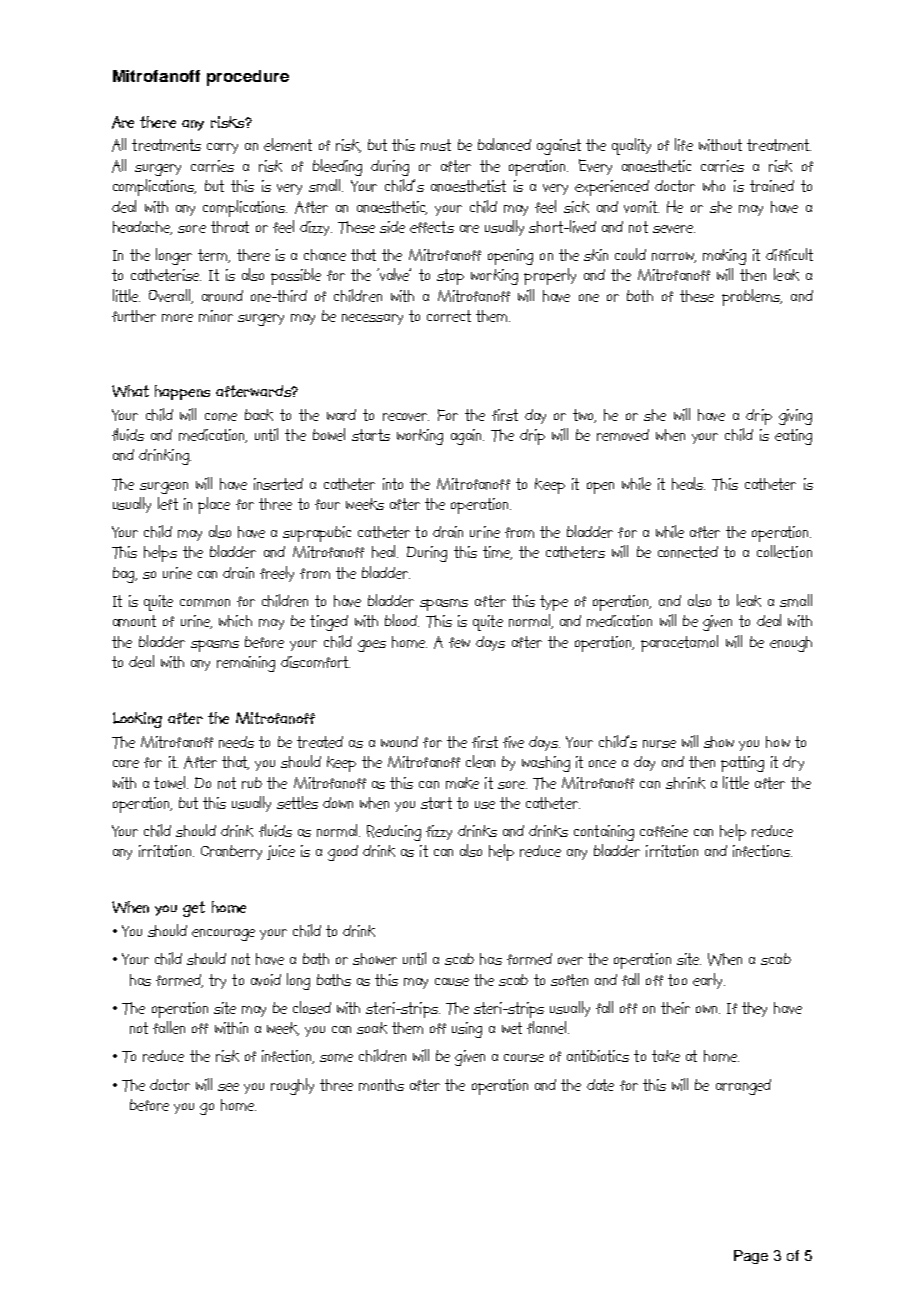  What do you see at coordinates (228, 1087) in the screenshot?
I see `see` at bounding box center [228, 1087].
